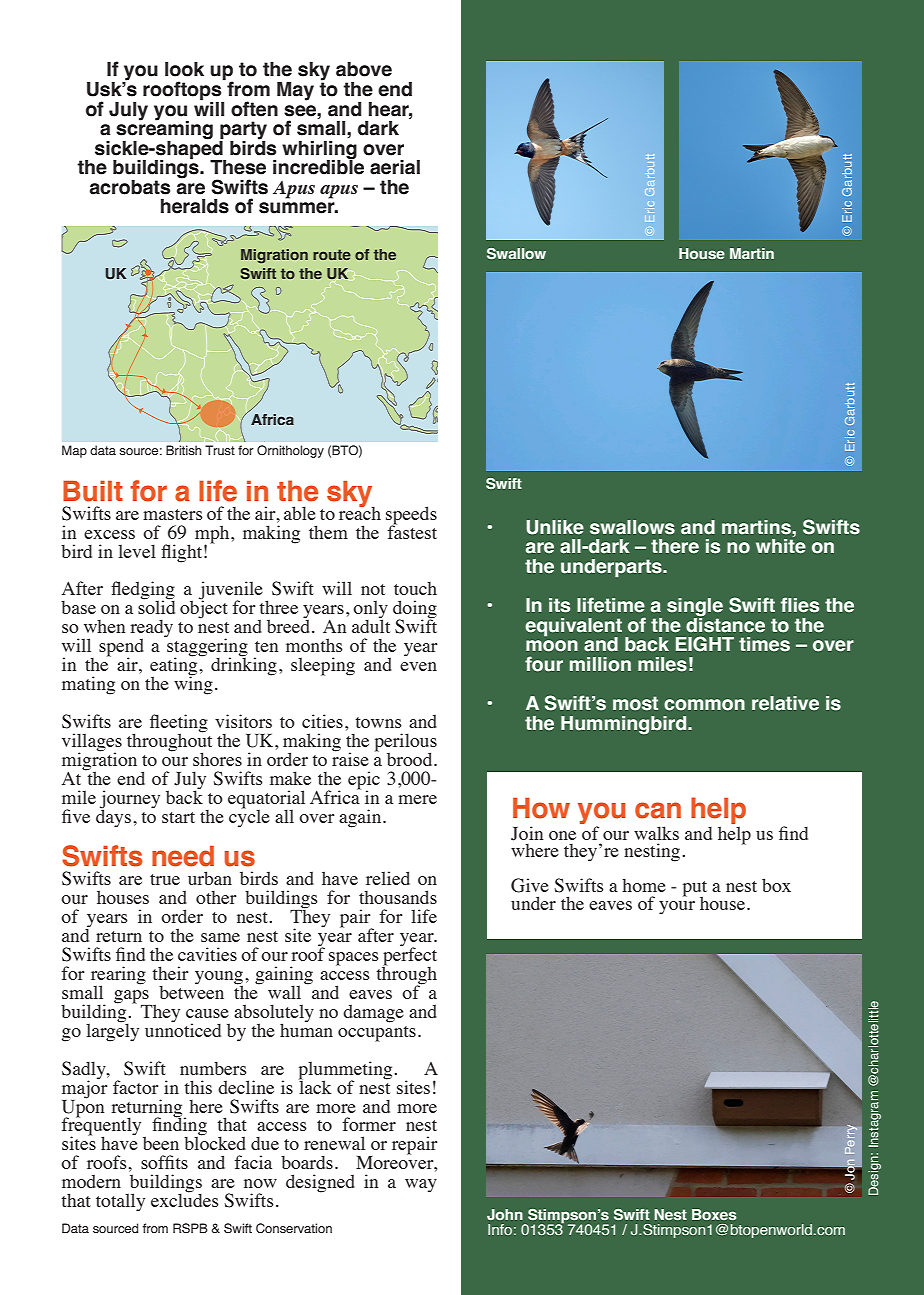 This page has height=1295, width=924. I want to click on way, so click(421, 1186).
